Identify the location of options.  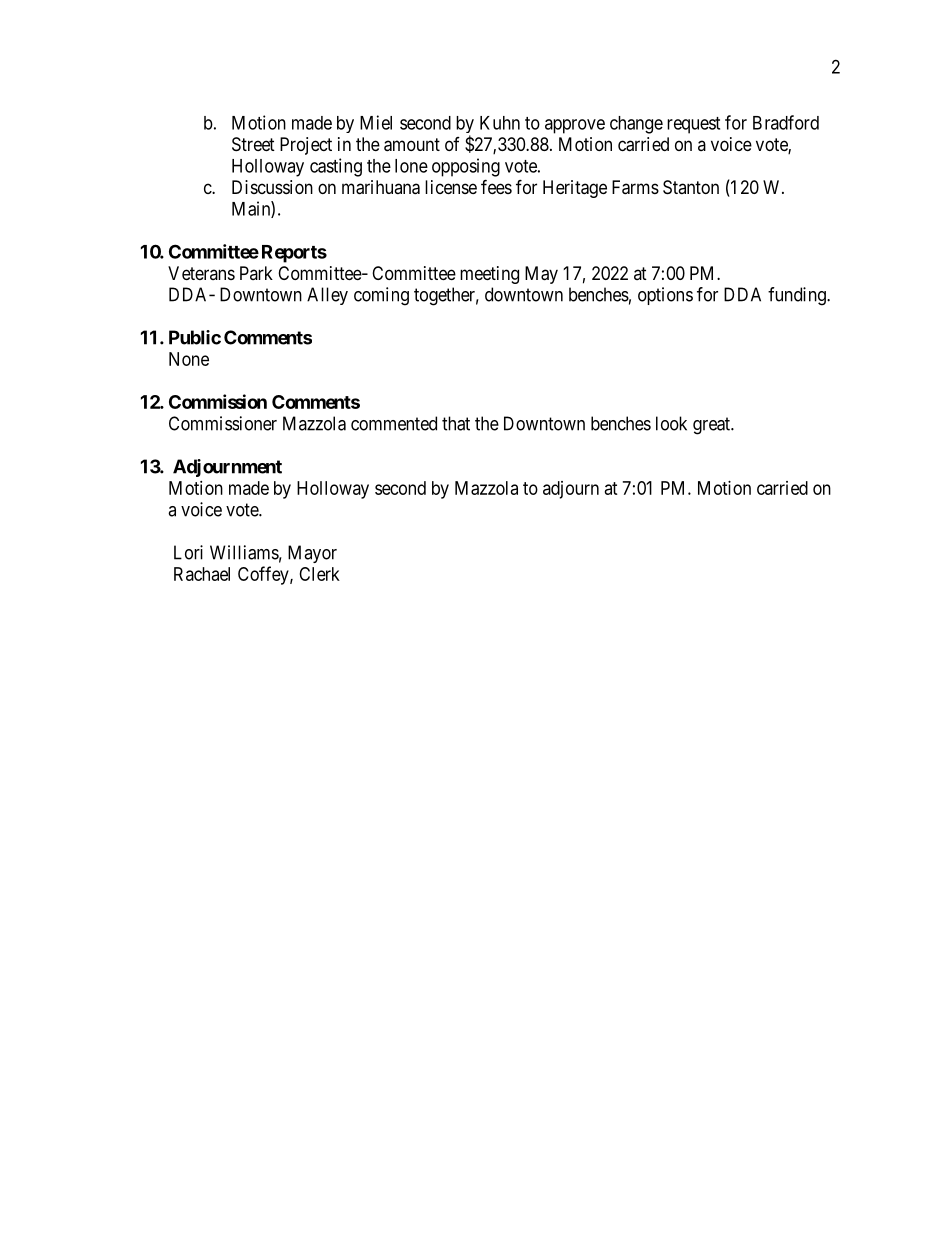
(665, 296).
